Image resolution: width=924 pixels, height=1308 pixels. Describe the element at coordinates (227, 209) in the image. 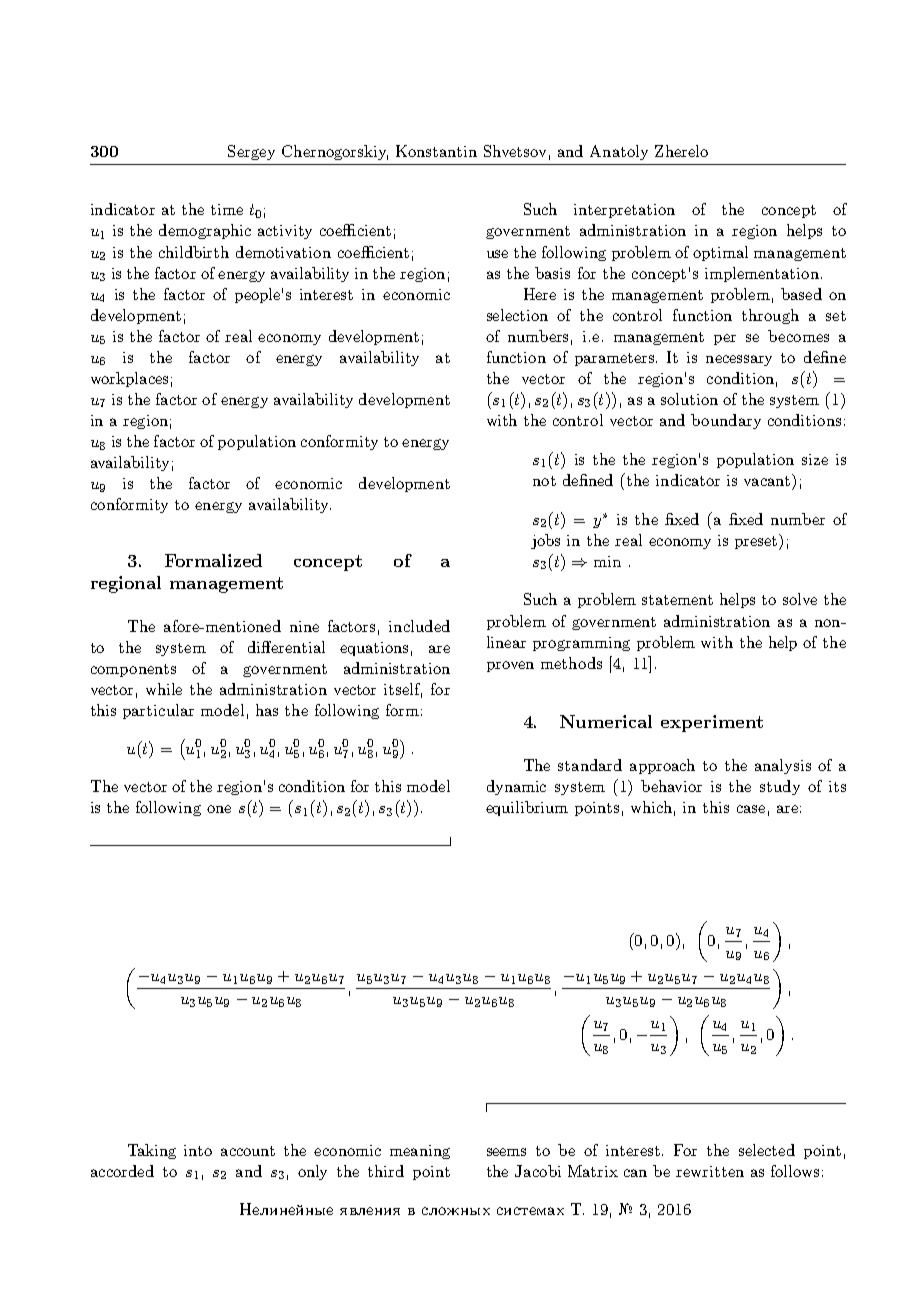

I see `time` at that location.
